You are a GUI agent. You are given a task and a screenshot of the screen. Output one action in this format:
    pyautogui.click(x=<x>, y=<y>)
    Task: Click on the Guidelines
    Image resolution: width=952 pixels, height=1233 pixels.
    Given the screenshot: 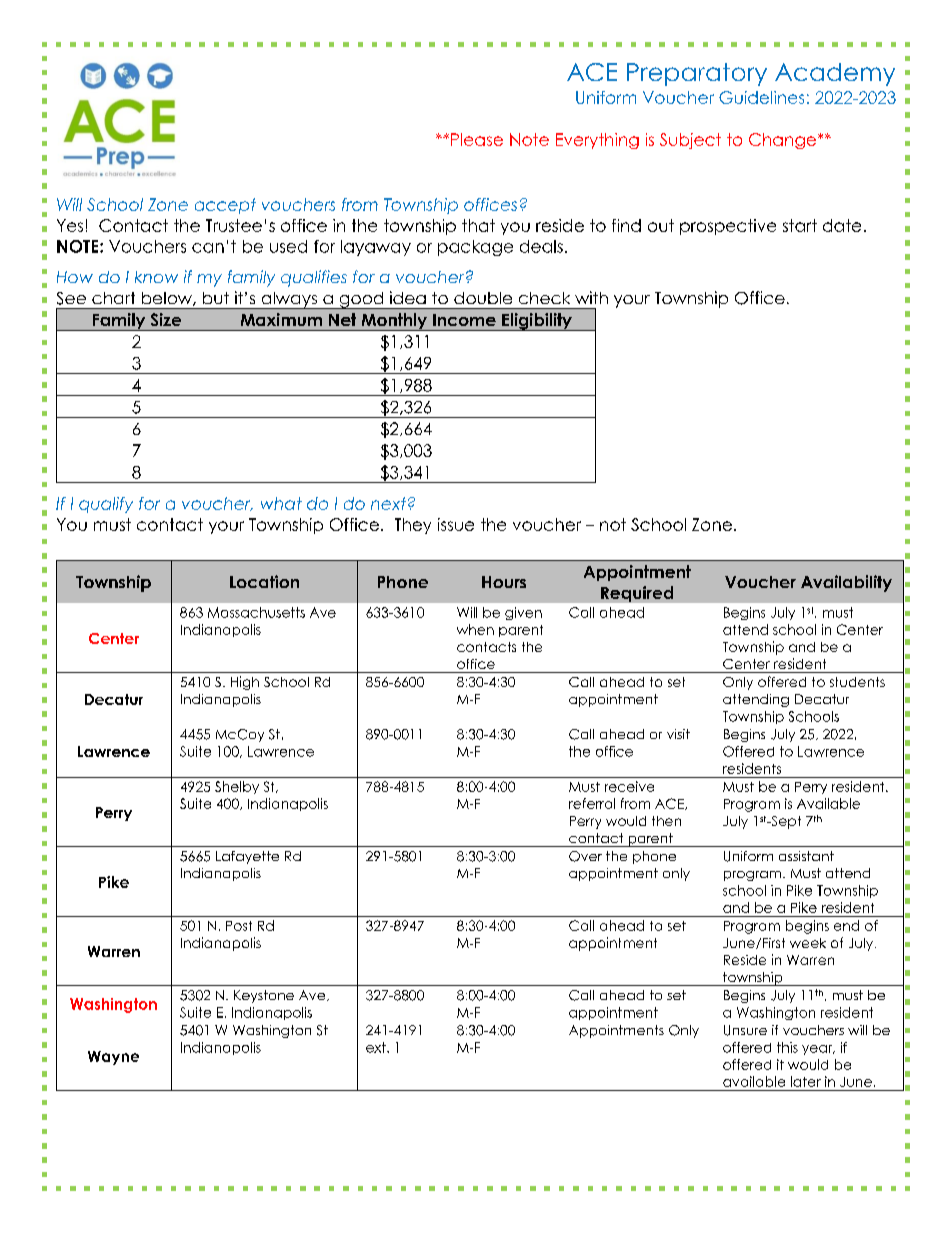 What is the action you would take?
    pyautogui.click(x=761, y=97)
